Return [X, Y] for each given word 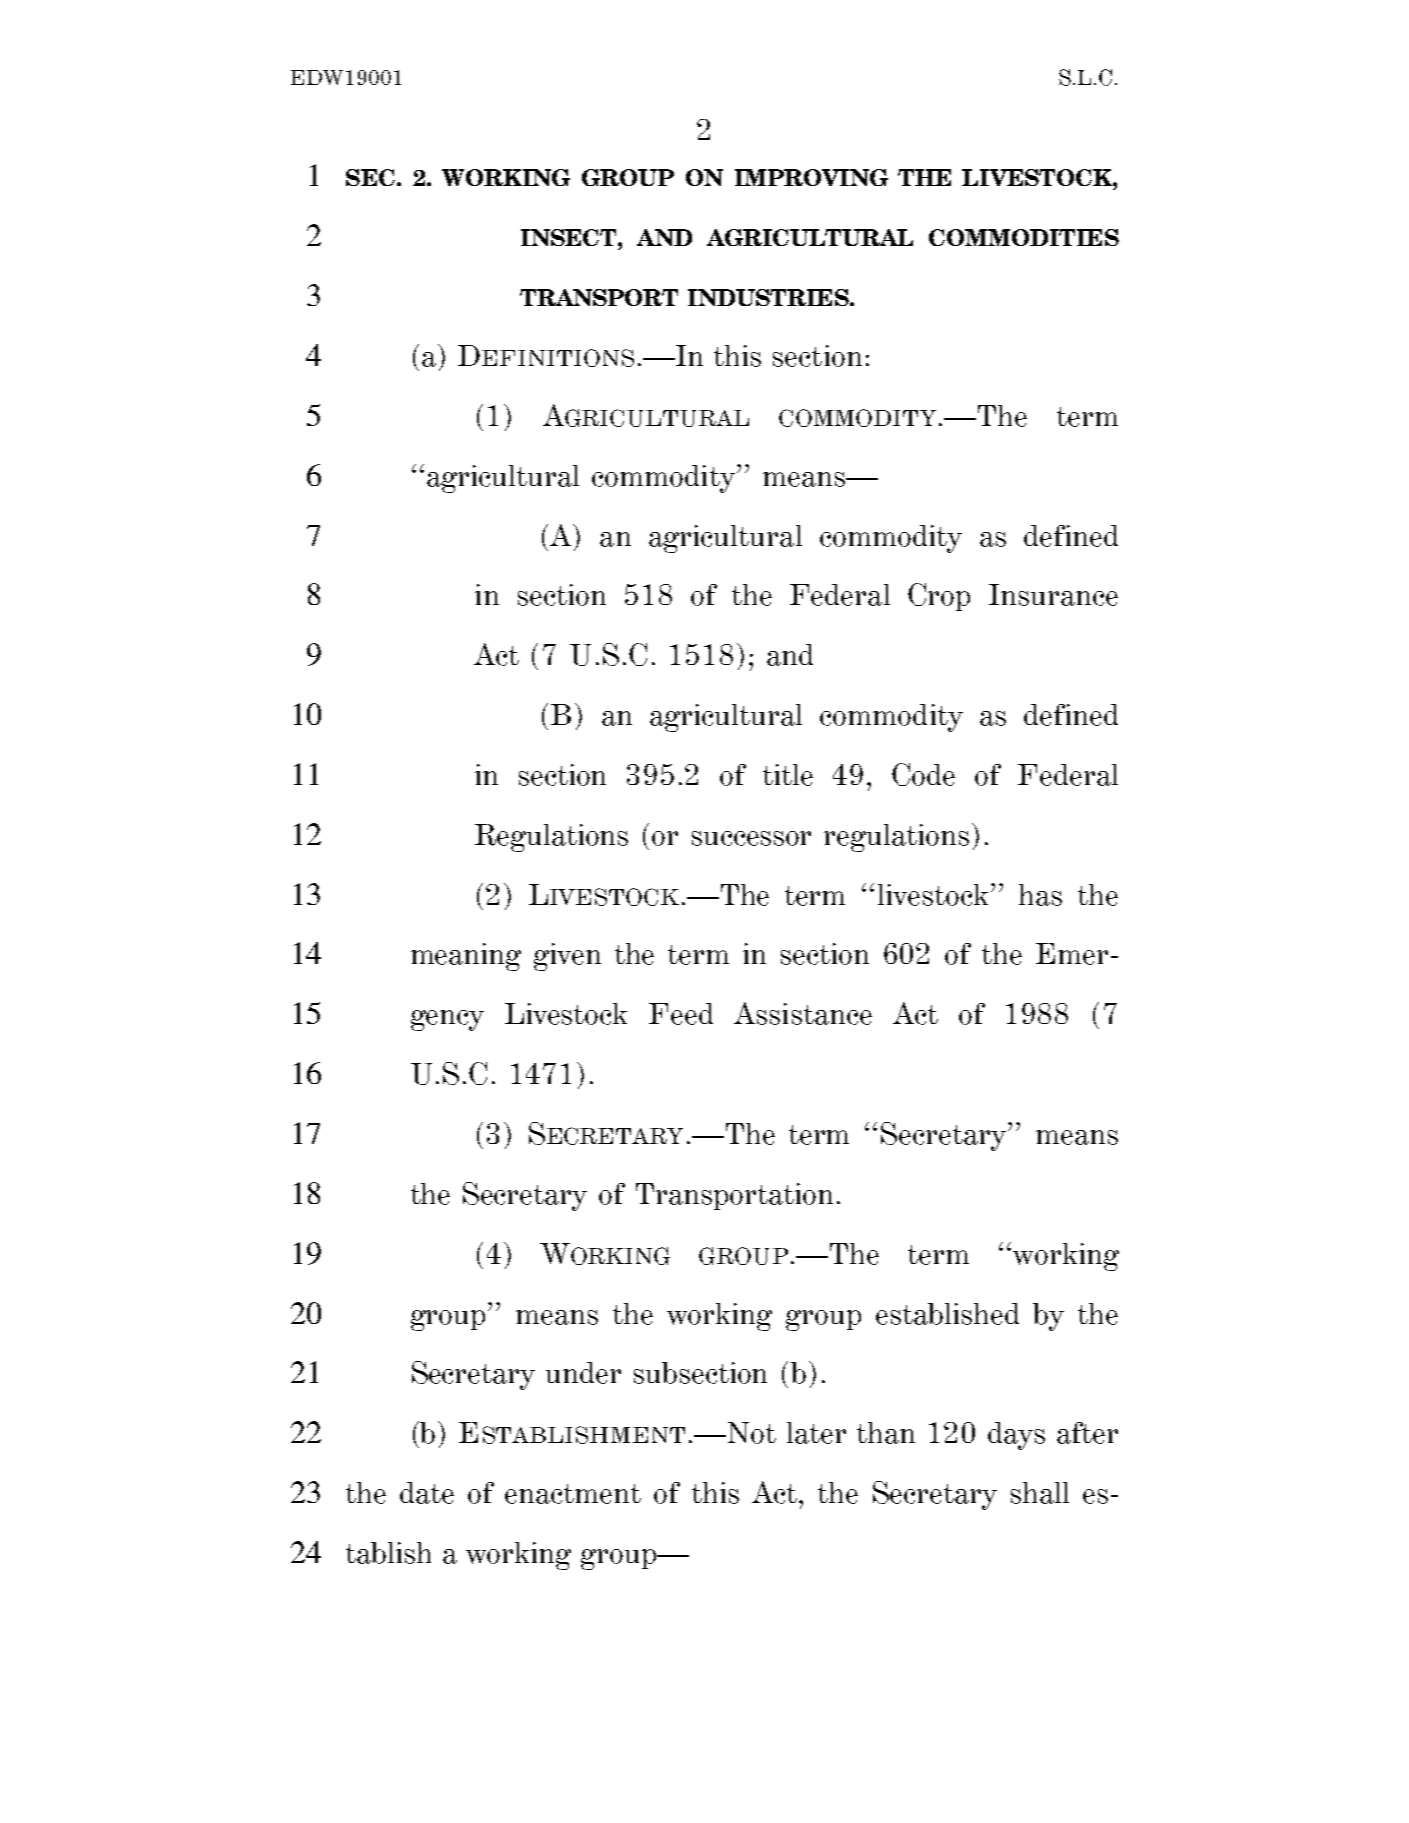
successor [751, 838]
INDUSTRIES [769, 297]
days [1016, 1436]
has [1040, 895]
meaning [466, 957]
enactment [573, 1494]
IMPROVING [811, 177]
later [816, 1433]
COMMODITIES [1024, 237]
